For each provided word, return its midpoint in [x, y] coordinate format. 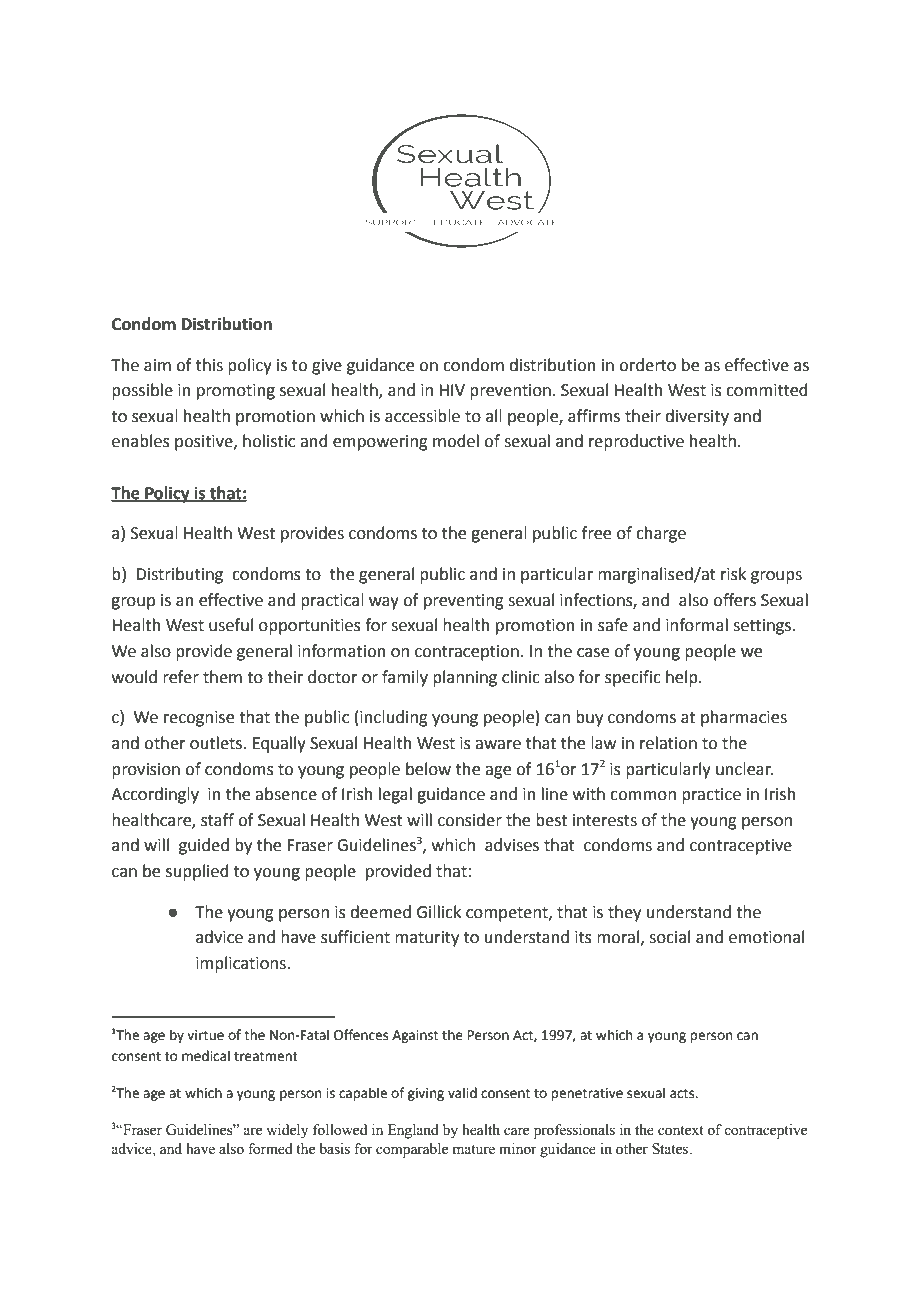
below [428, 769]
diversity [697, 417]
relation [668, 743]
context [681, 1131]
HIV [452, 390]
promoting [236, 392]
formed [270, 1149]
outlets [217, 743]
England [413, 1131]
